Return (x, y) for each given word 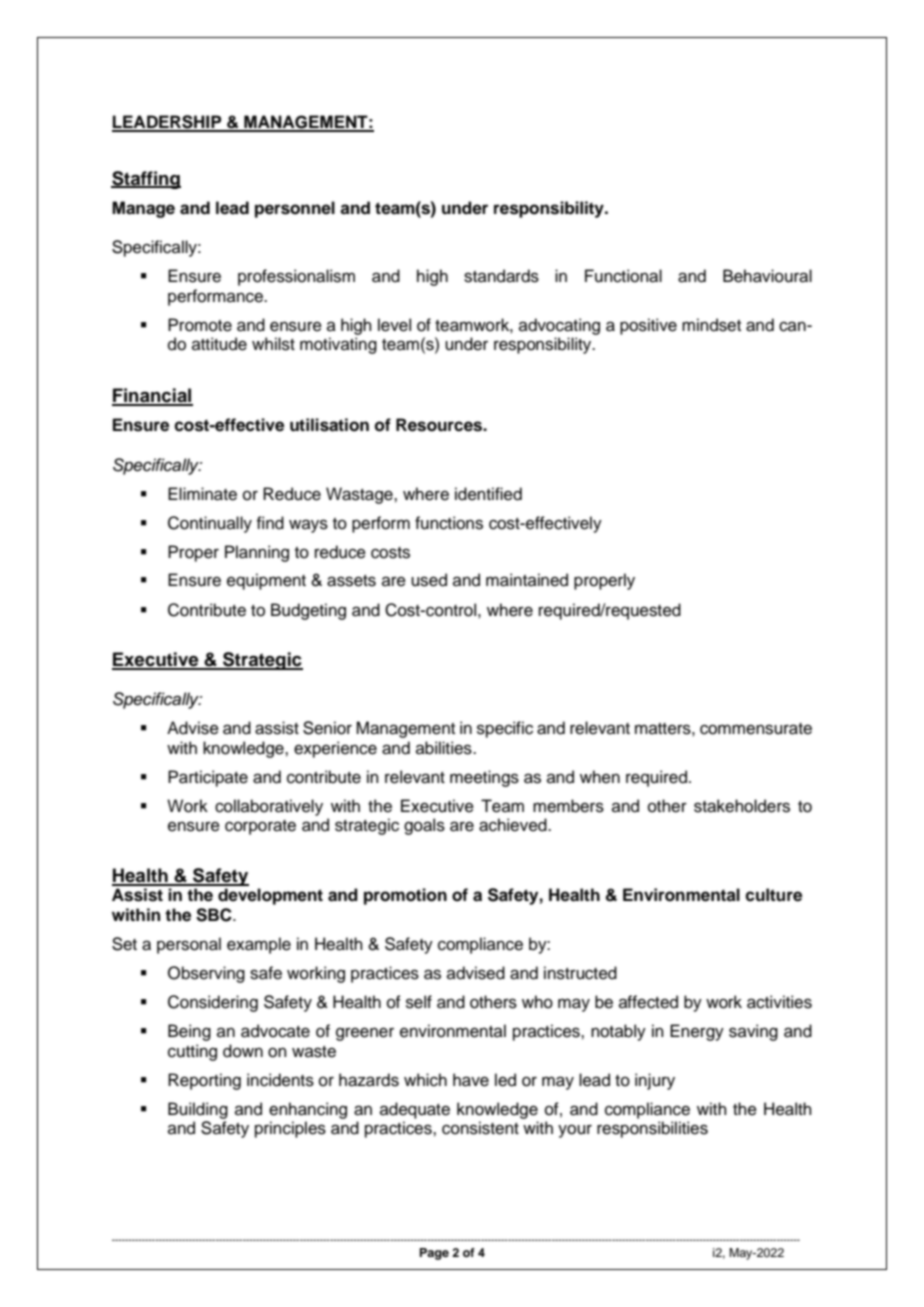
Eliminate (202, 494)
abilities (445, 748)
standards (501, 276)
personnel (295, 209)
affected (648, 1002)
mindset (711, 325)
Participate (208, 778)
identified (488, 494)
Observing (206, 974)
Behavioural (767, 276)
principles (290, 1129)
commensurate (756, 729)
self (419, 1002)
